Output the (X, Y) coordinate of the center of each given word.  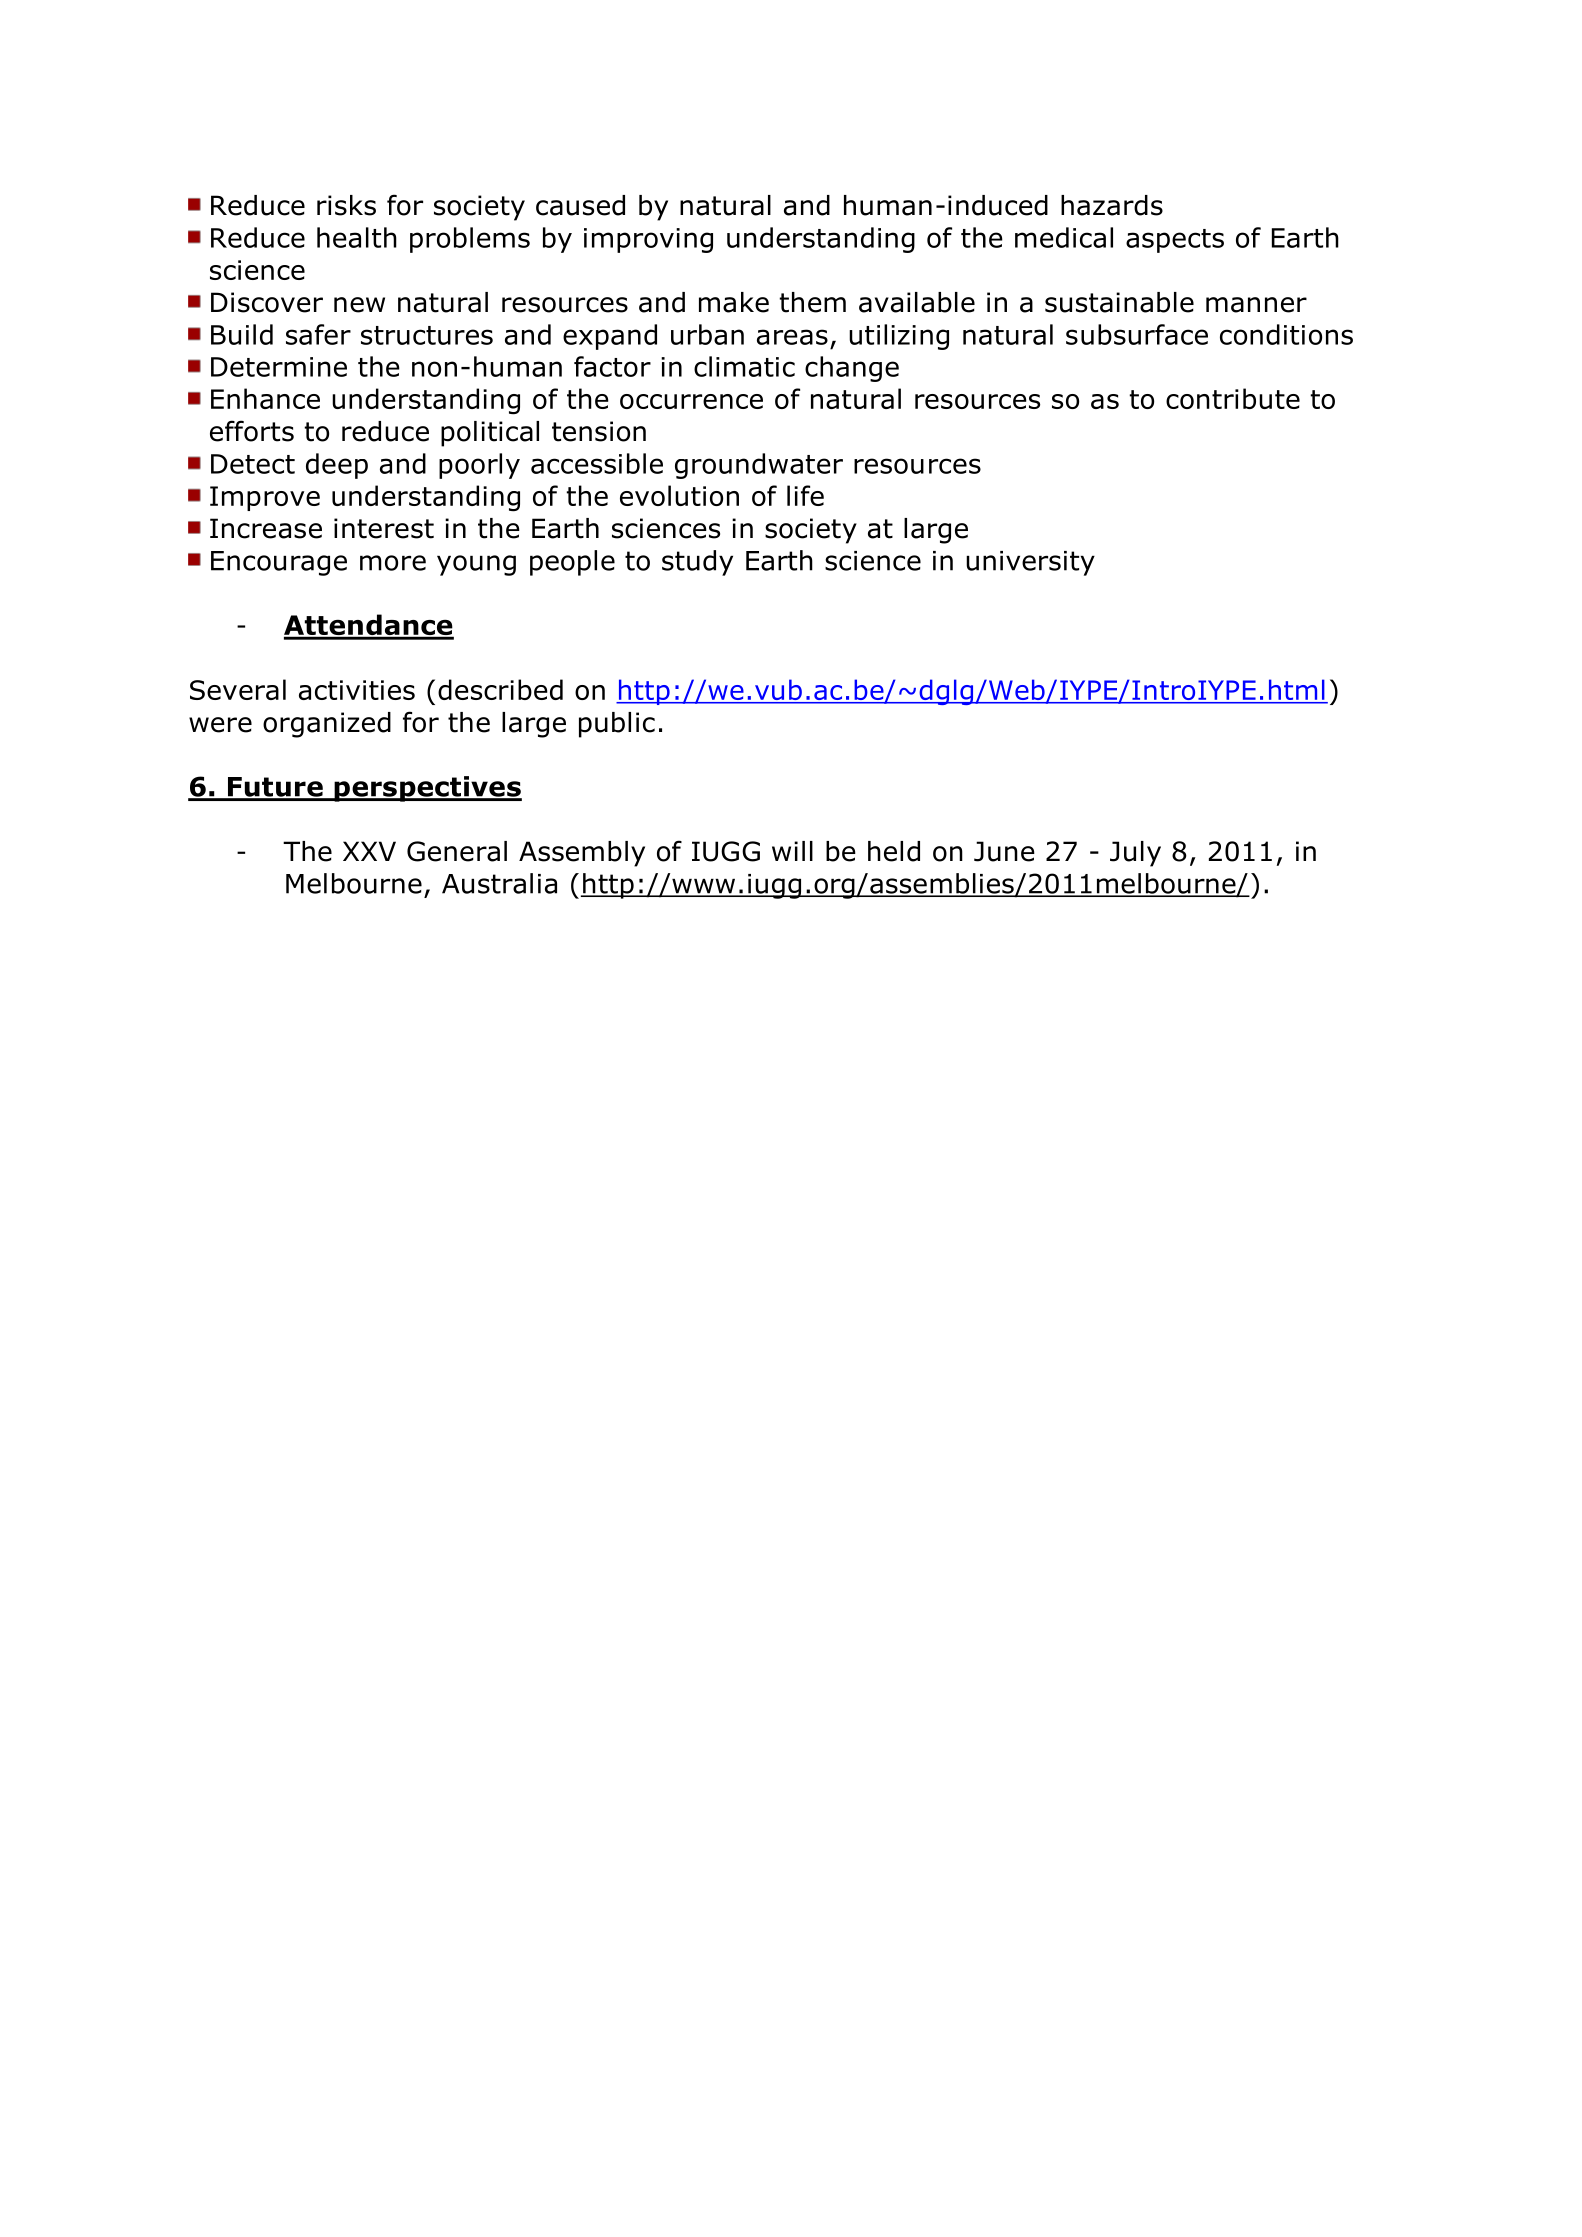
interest (384, 528)
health (357, 237)
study (697, 563)
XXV (369, 851)
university (1030, 563)
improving (648, 240)
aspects (1175, 241)
